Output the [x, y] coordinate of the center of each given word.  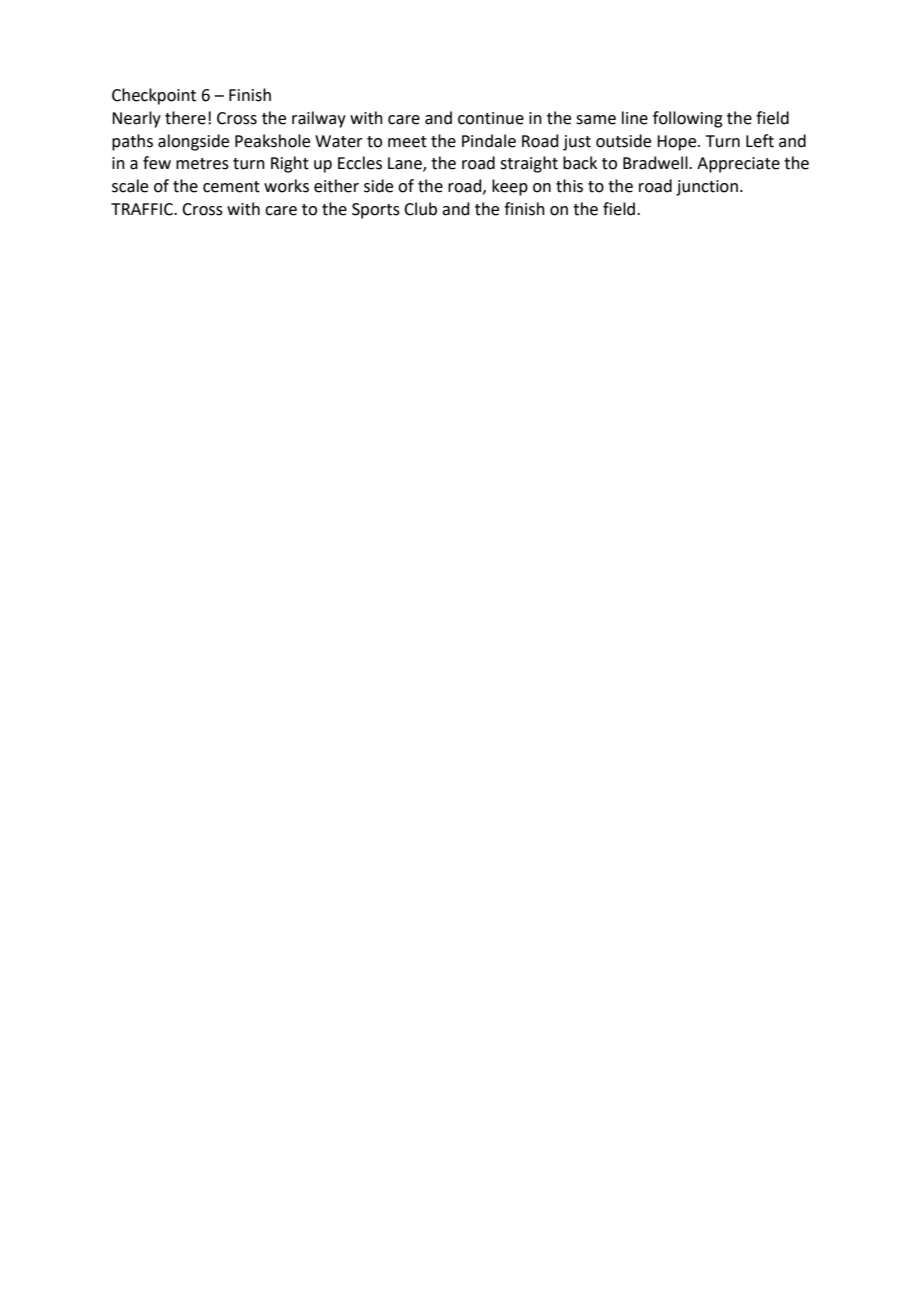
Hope [678, 143]
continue [491, 118]
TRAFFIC [143, 209]
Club [420, 209]
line [635, 118]
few [157, 163]
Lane [406, 164]
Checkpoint [154, 96]
